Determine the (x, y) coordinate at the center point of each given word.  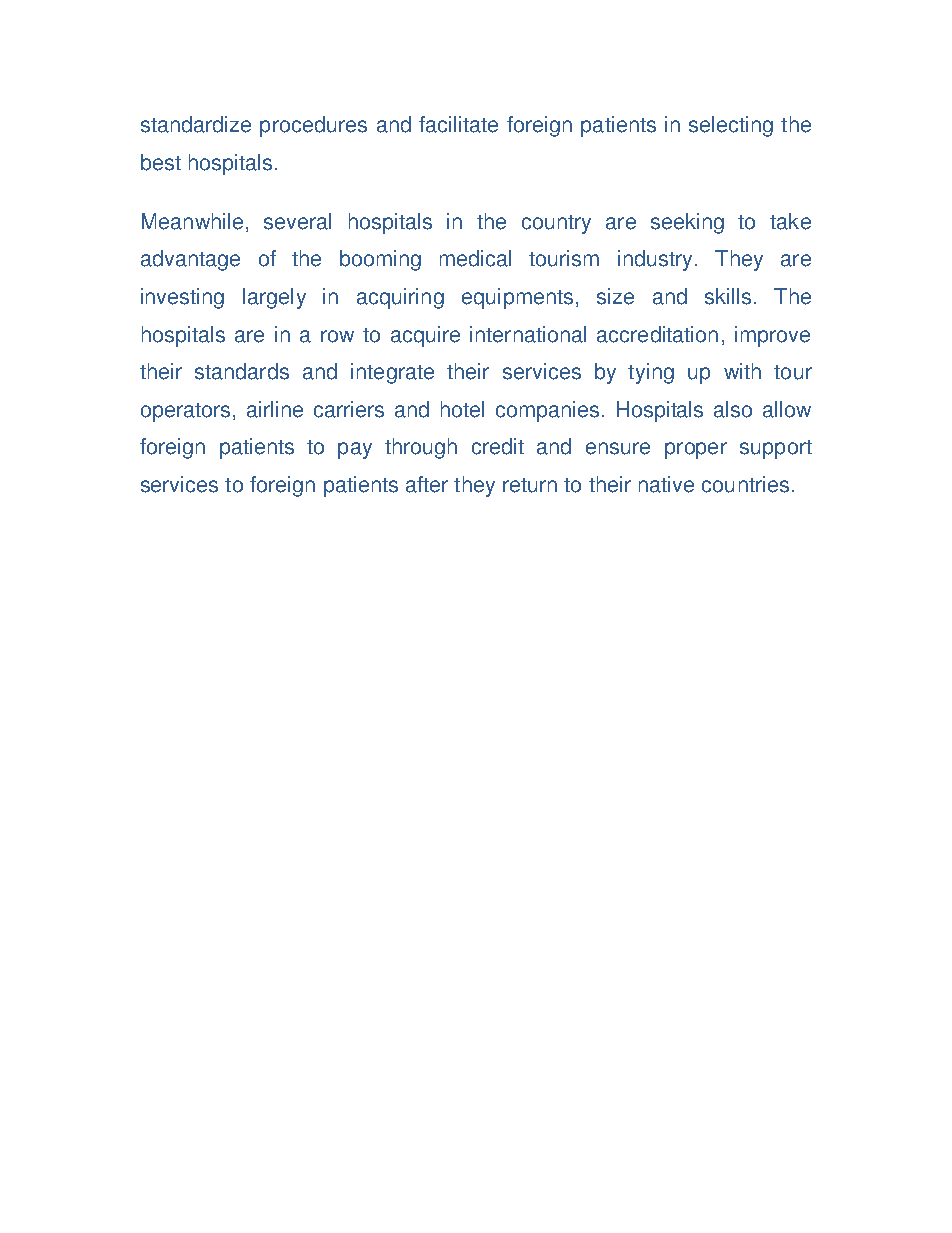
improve (772, 336)
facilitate (458, 124)
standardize (196, 124)
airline (275, 409)
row (337, 336)
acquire (425, 336)
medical (475, 258)
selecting (731, 126)
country (556, 224)
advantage (190, 260)
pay (355, 450)
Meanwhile (192, 221)
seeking (687, 223)
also (733, 409)
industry (655, 260)
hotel (462, 409)
